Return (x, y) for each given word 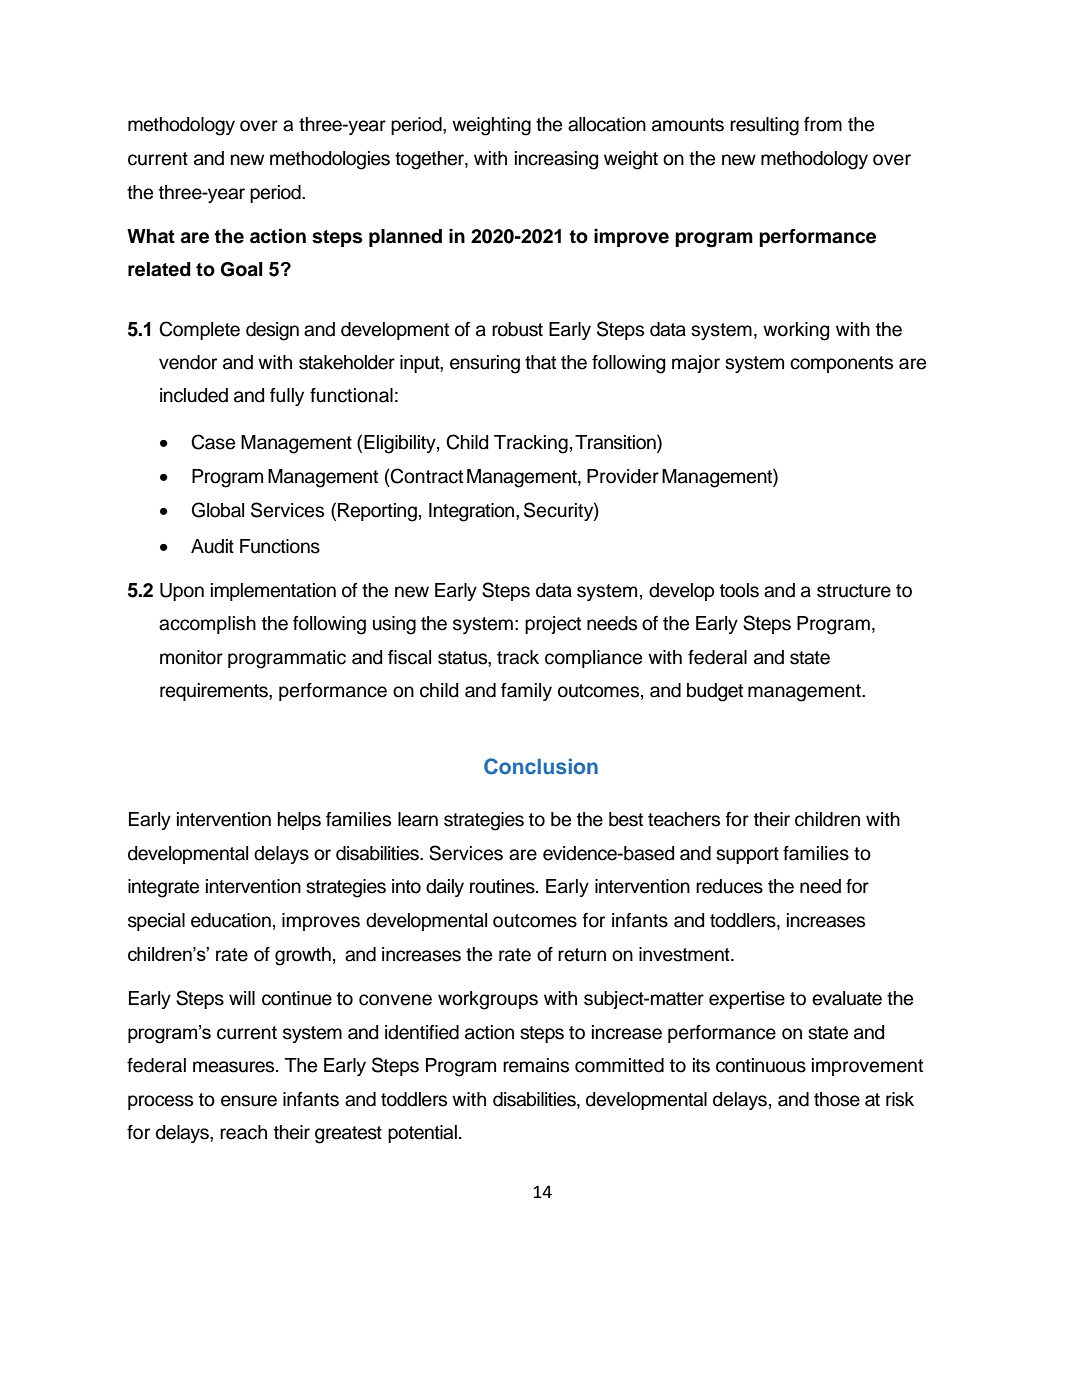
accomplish (207, 625)
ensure (249, 1101)
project (553, 625)
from (823, 124)
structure (854, 591)
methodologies (330, 160)
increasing (556, 160)
